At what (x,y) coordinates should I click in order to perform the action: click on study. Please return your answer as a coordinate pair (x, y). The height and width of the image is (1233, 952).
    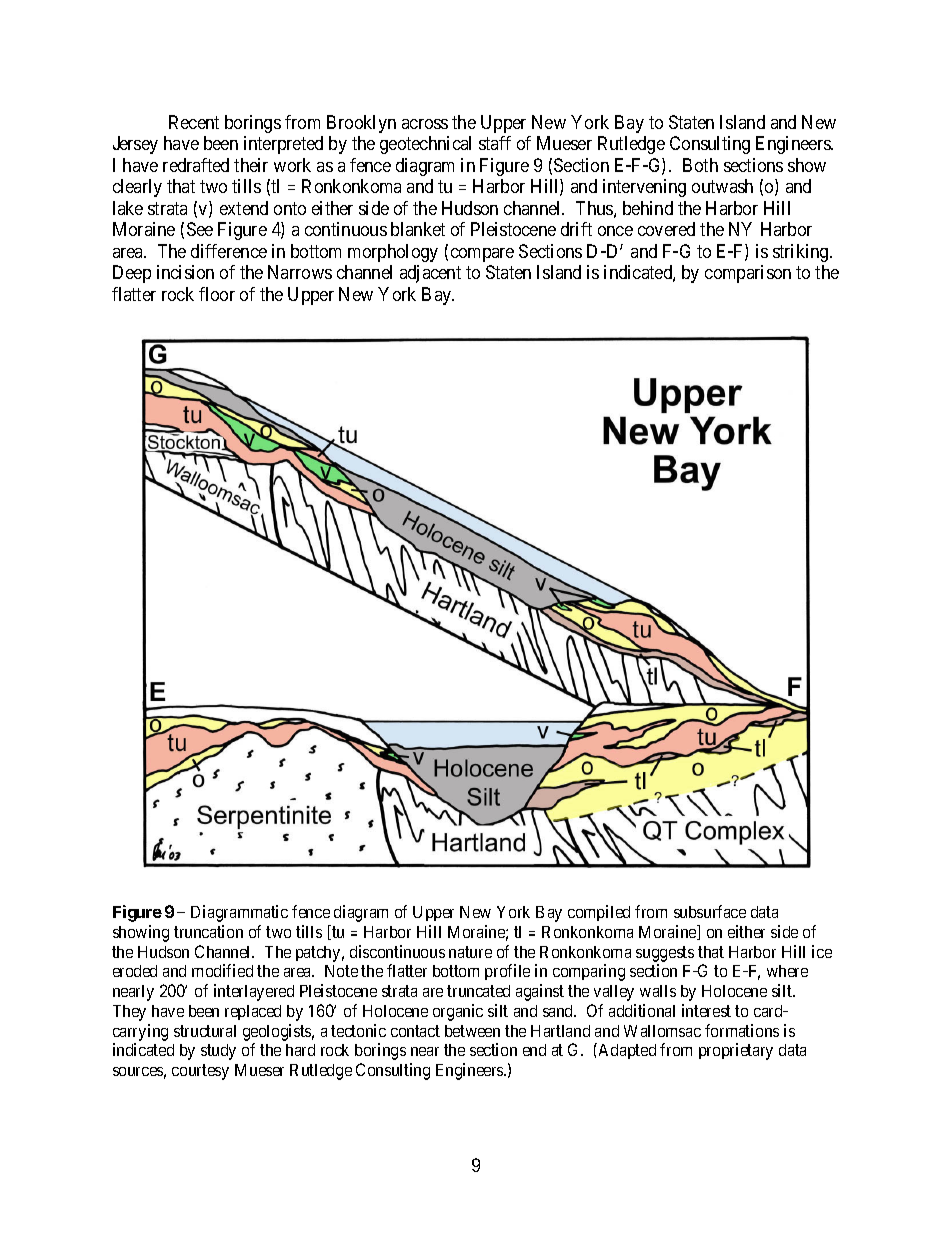
    Looking at the image, I should click on (218, 1052).
